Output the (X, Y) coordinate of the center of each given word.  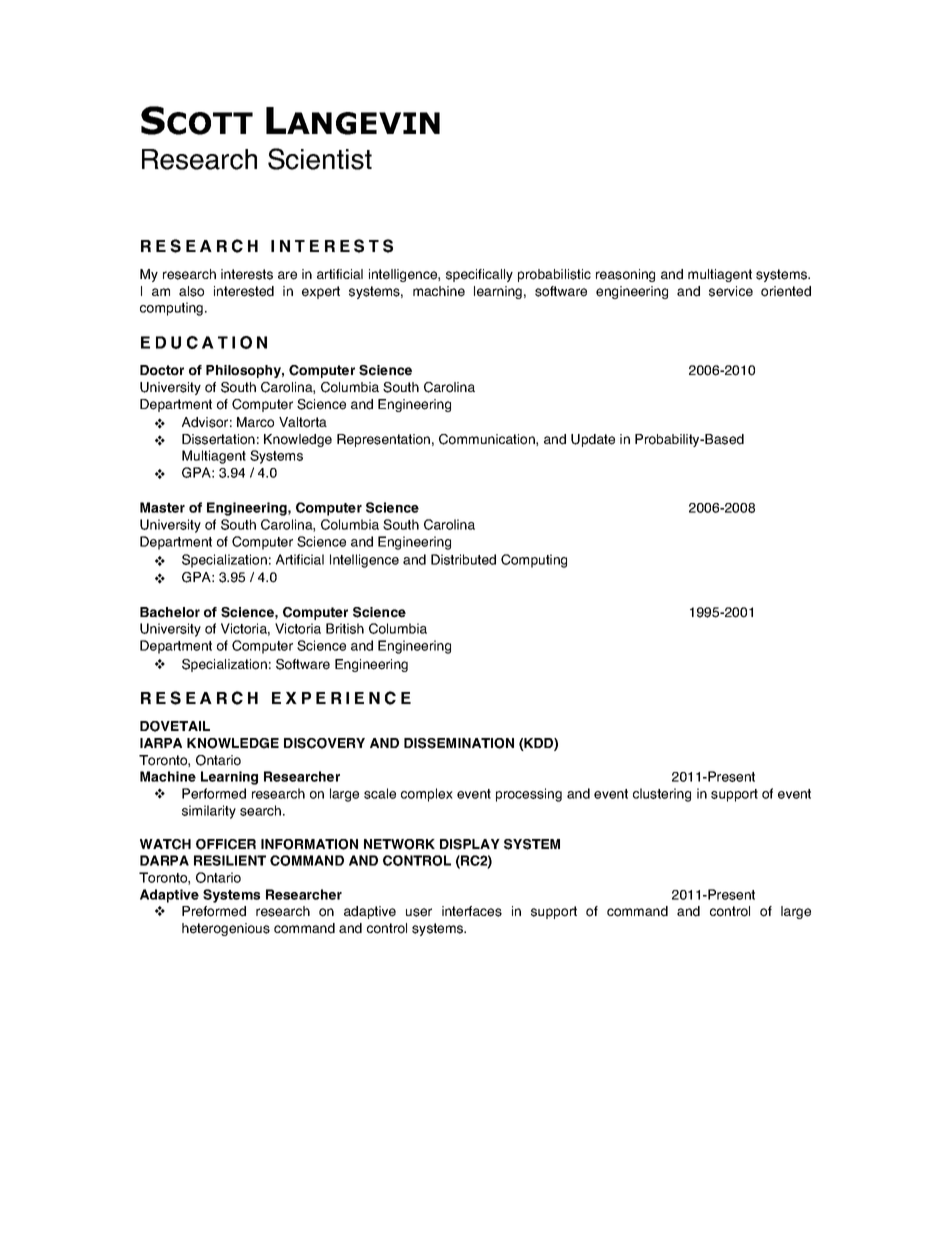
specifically (479, 275)
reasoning (625, 275)
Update (593, 440)
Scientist (320, 159)
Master (162, 507)
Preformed (214, 911)
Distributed (463, 559)
